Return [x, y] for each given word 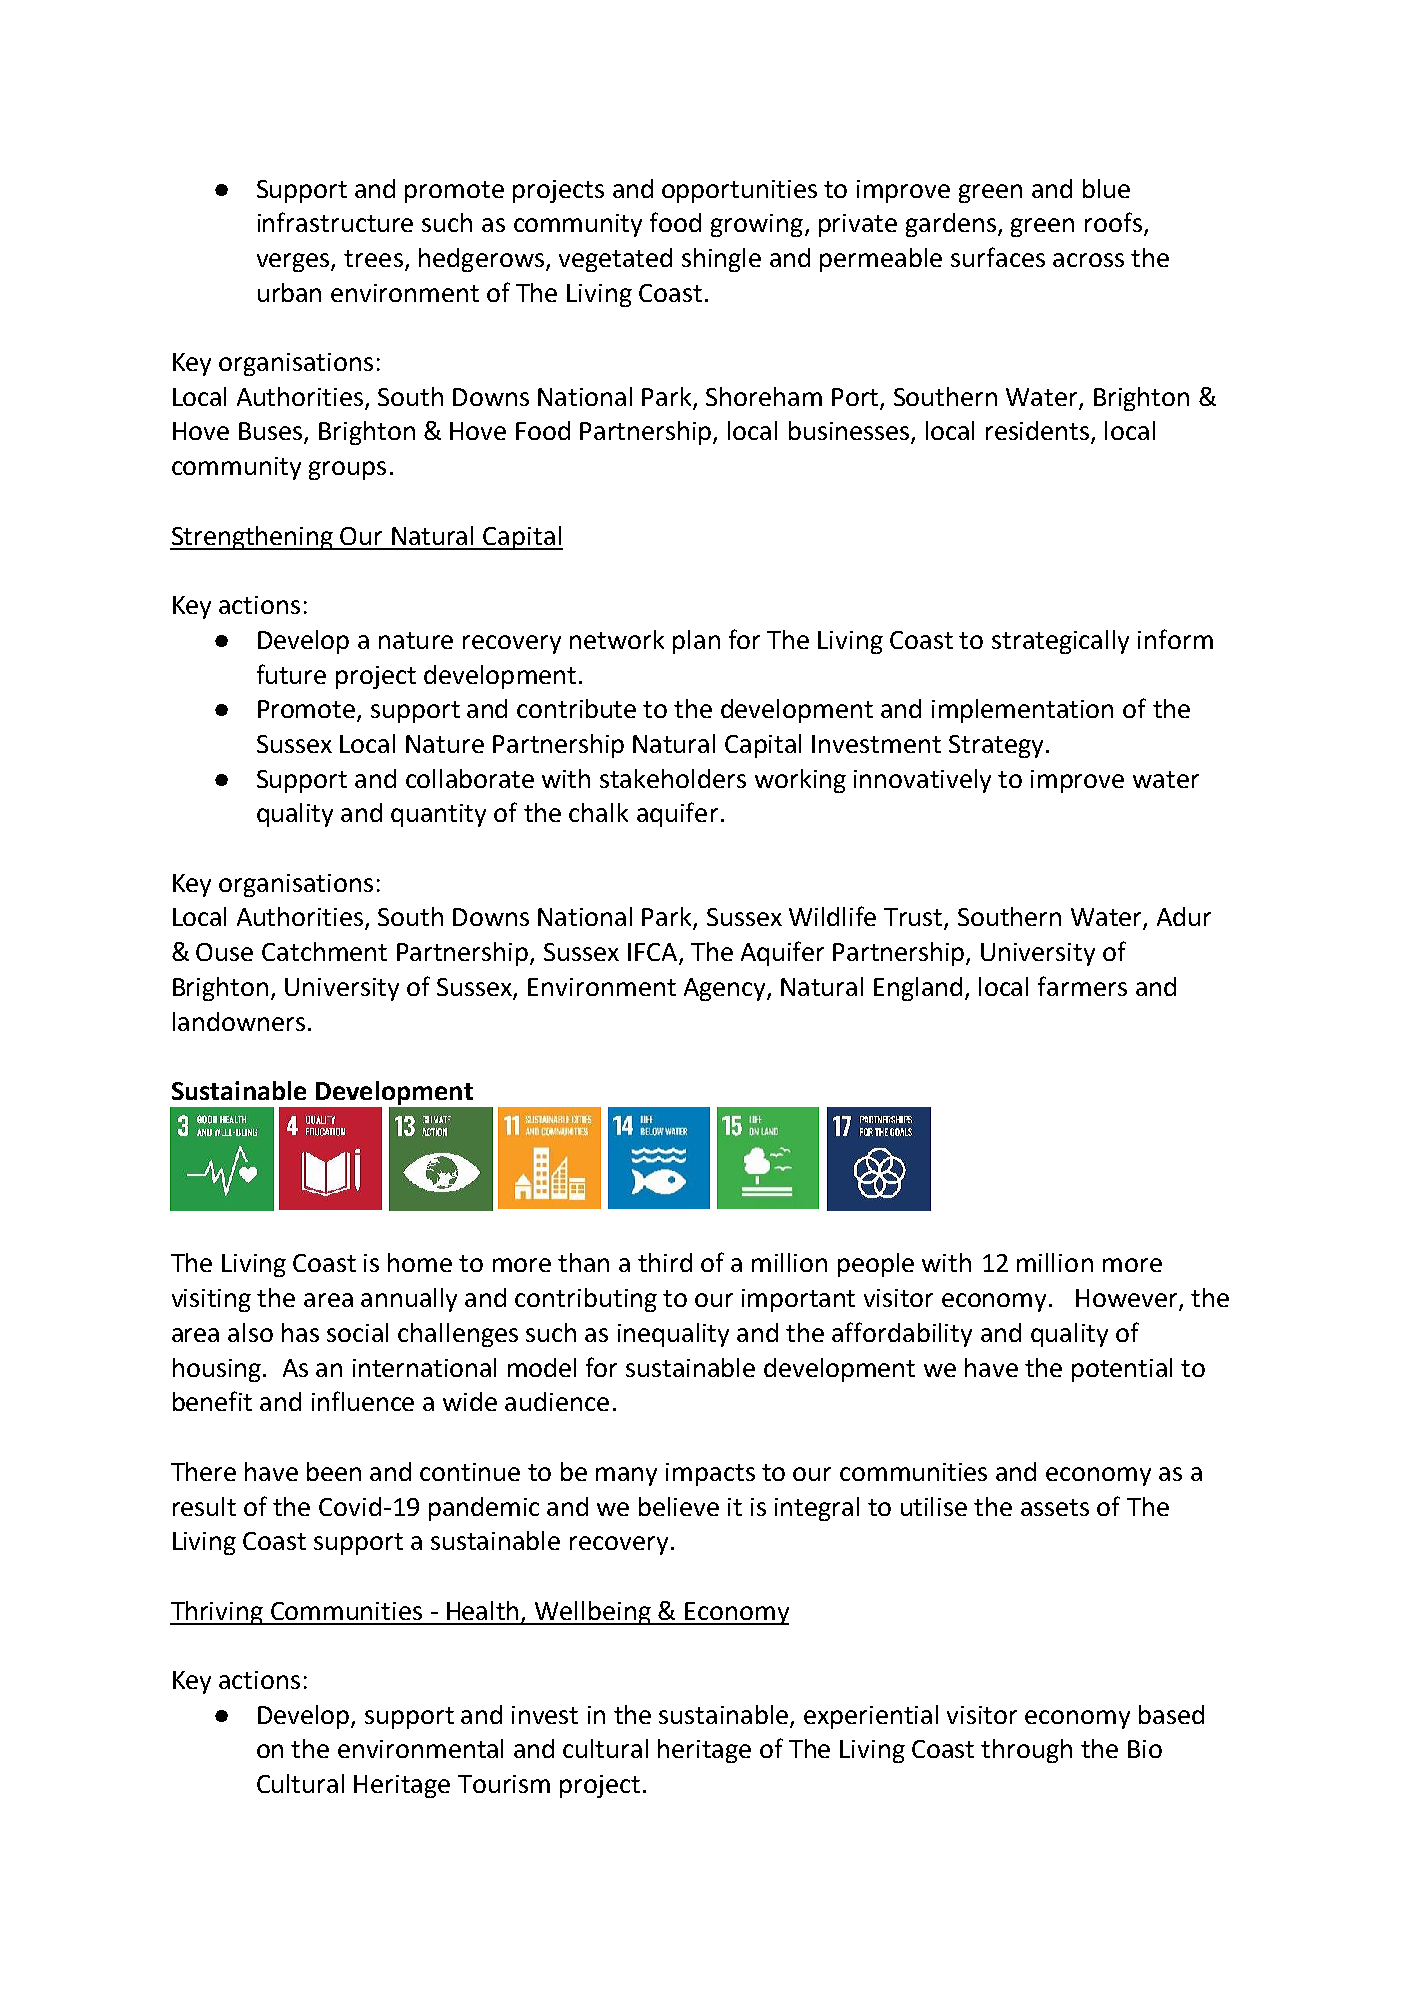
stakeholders [673, 778]
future [291, 674]
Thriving [217, 1613]
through [1026, 1751]
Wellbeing [593, 1613]
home [420, 1262]
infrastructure [335, 222]
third [665, 1262]
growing [757, 225]
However [1128, 1299]
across [1088, 260]
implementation [1022, 711]
